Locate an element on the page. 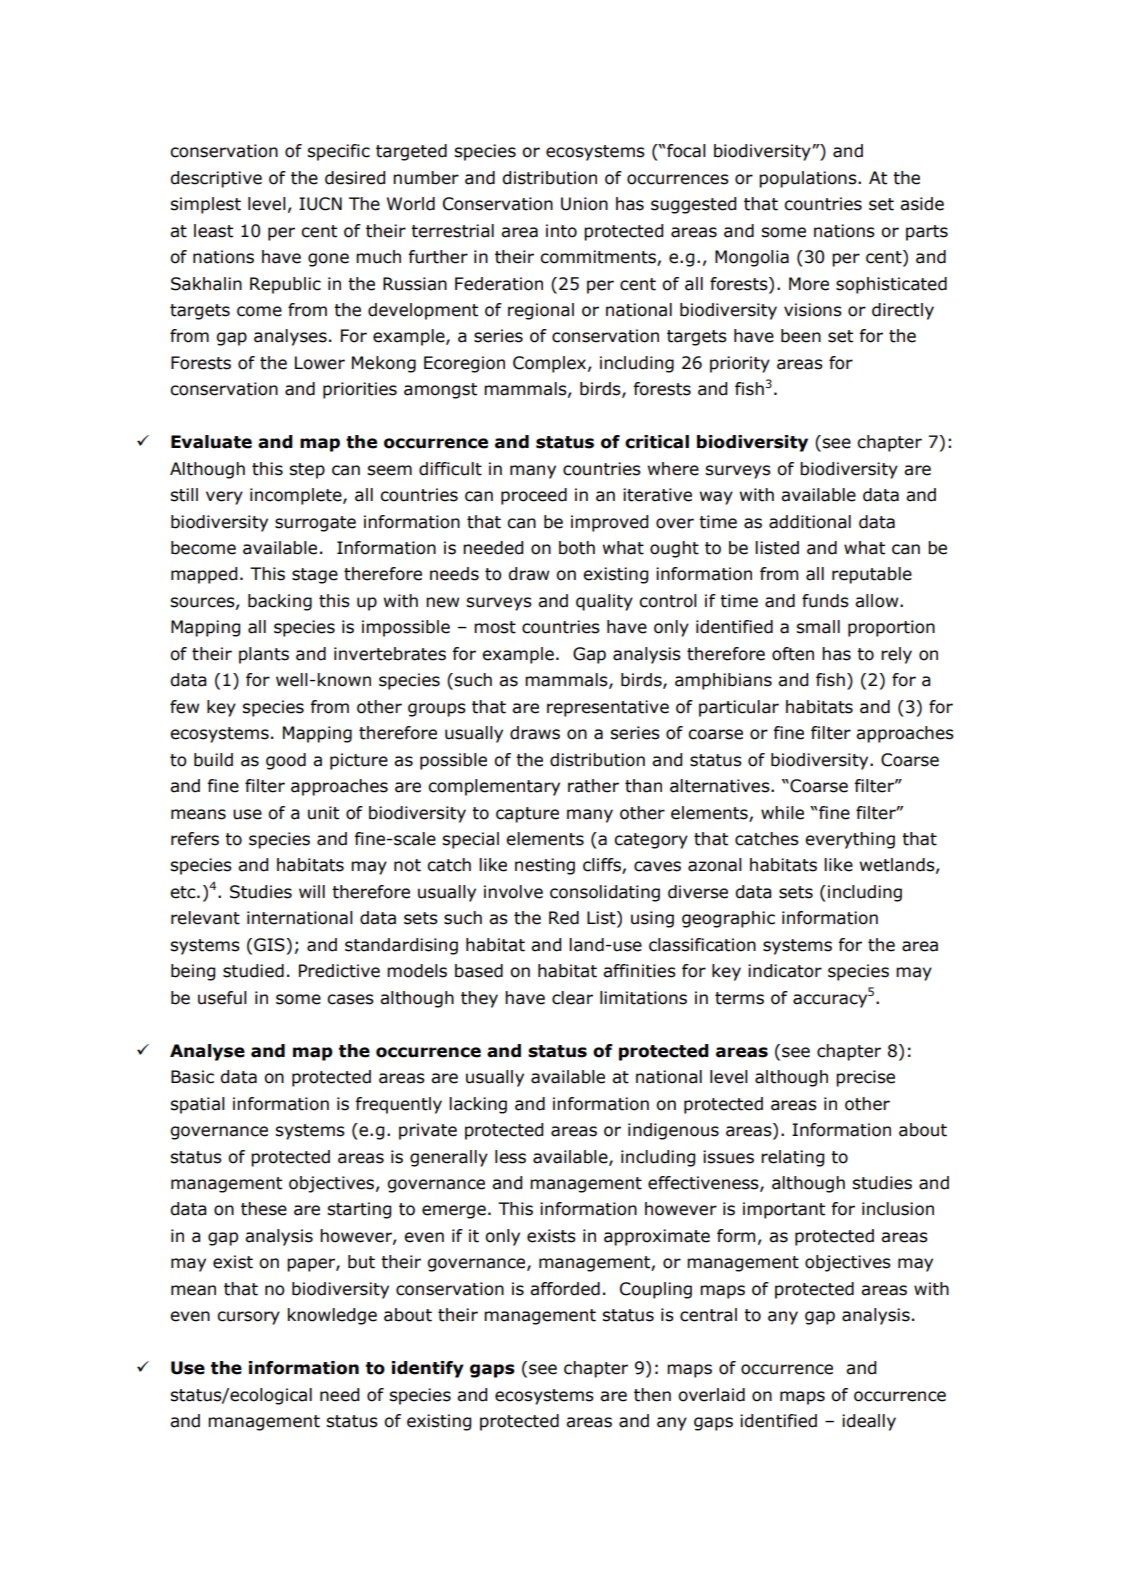  good is located at coordinates (286, 761).
